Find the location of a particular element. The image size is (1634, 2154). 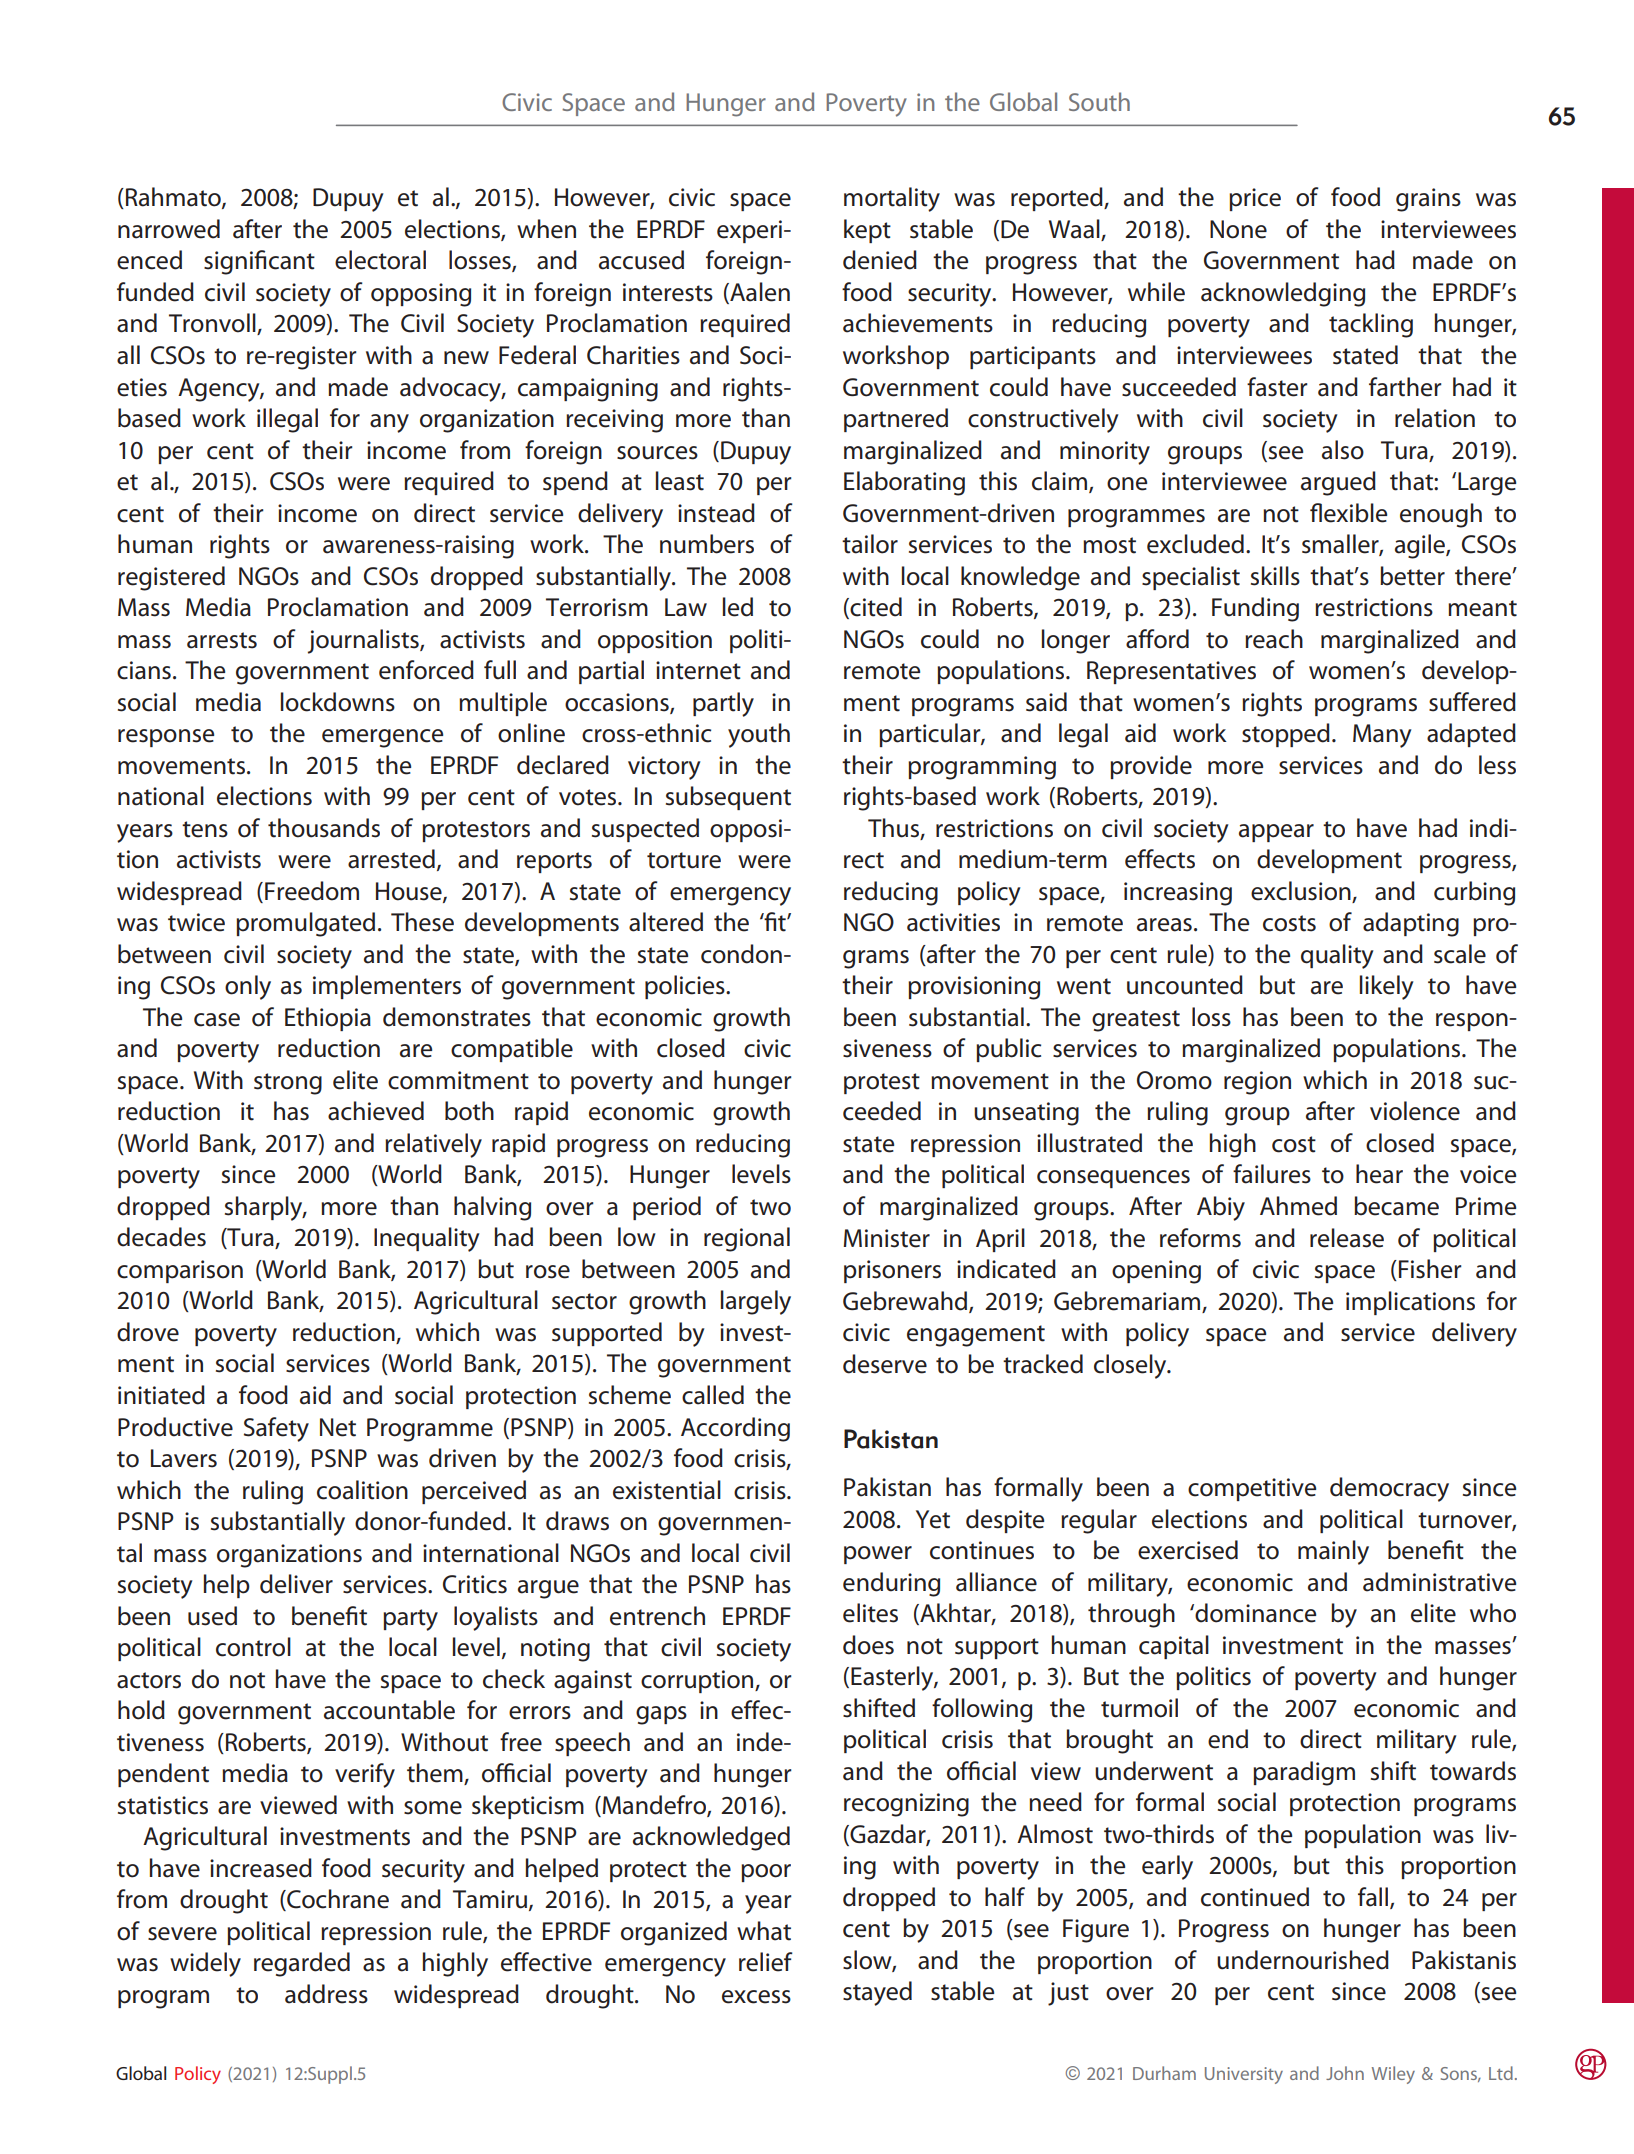

deserve is located at coordinates (885, 1364).
